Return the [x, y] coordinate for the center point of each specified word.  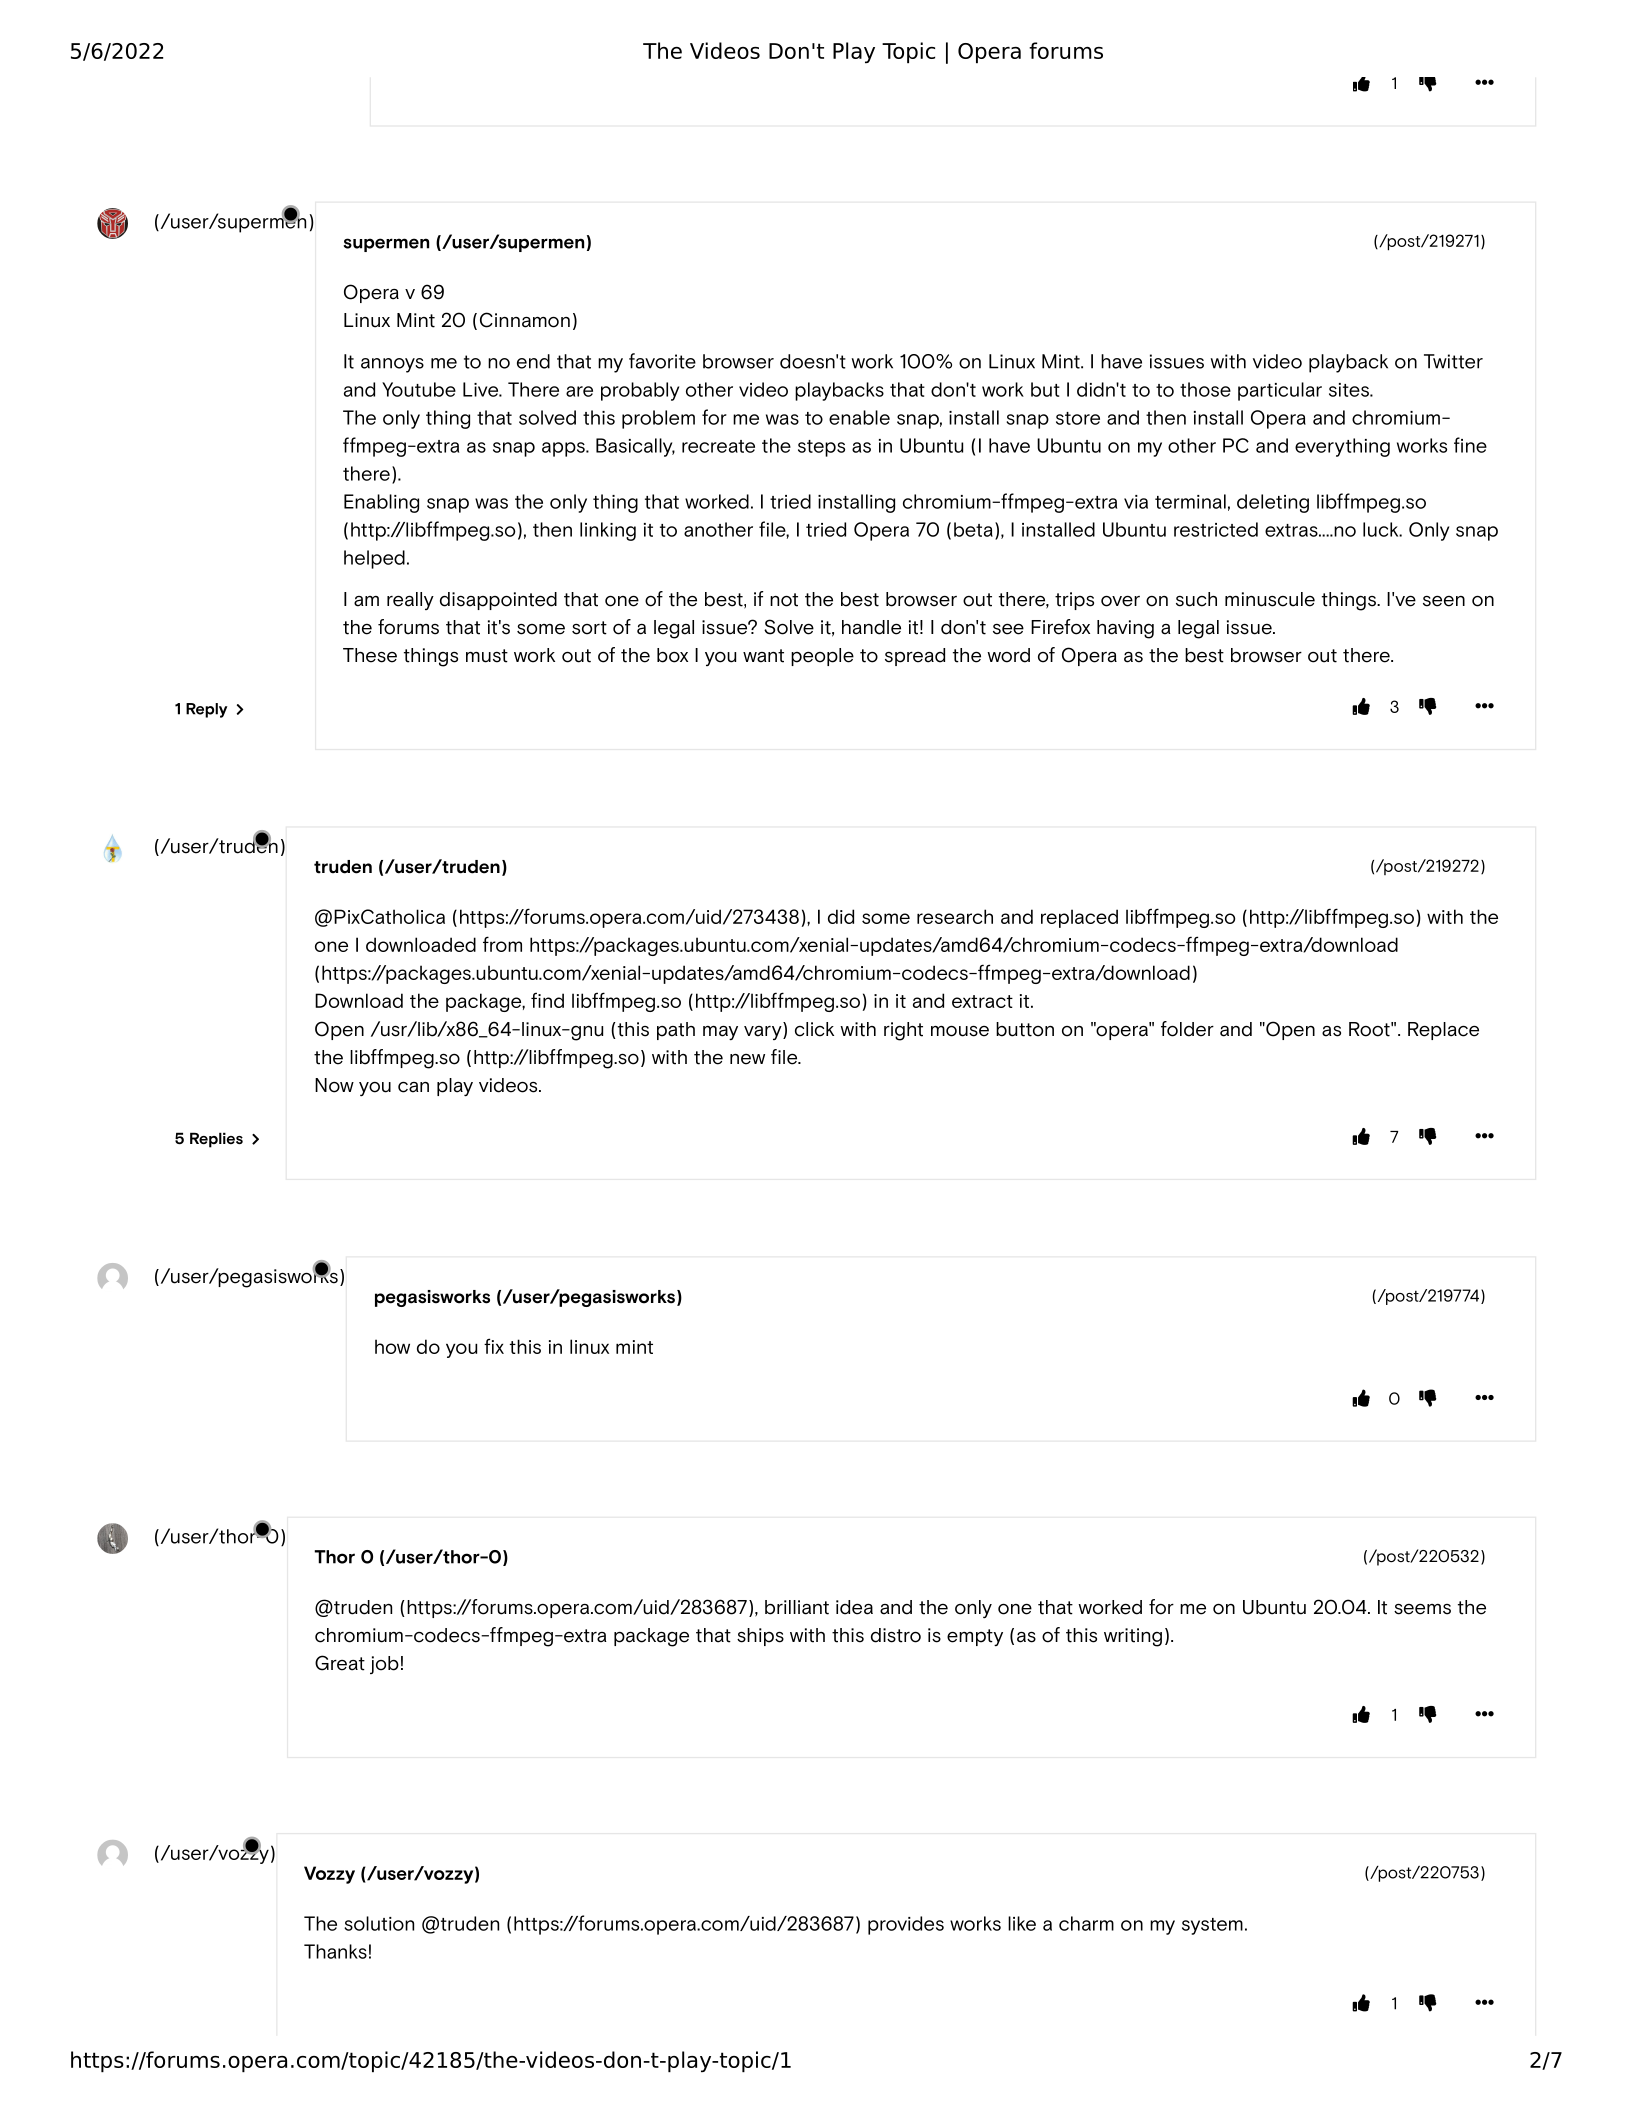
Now [334, 1085]
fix [494, 1346]
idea [854, 1607]
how [392, 1346]
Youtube [419, 389]
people [822, 657]
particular [1280, 391]
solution [379, 1923]
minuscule [1270, 599]
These [370, 655]
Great [340, 1663]
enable [859, 417]
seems [1422, 1609]
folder [1187, 1029]
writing [1133, 1637]
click [814, 1029]
